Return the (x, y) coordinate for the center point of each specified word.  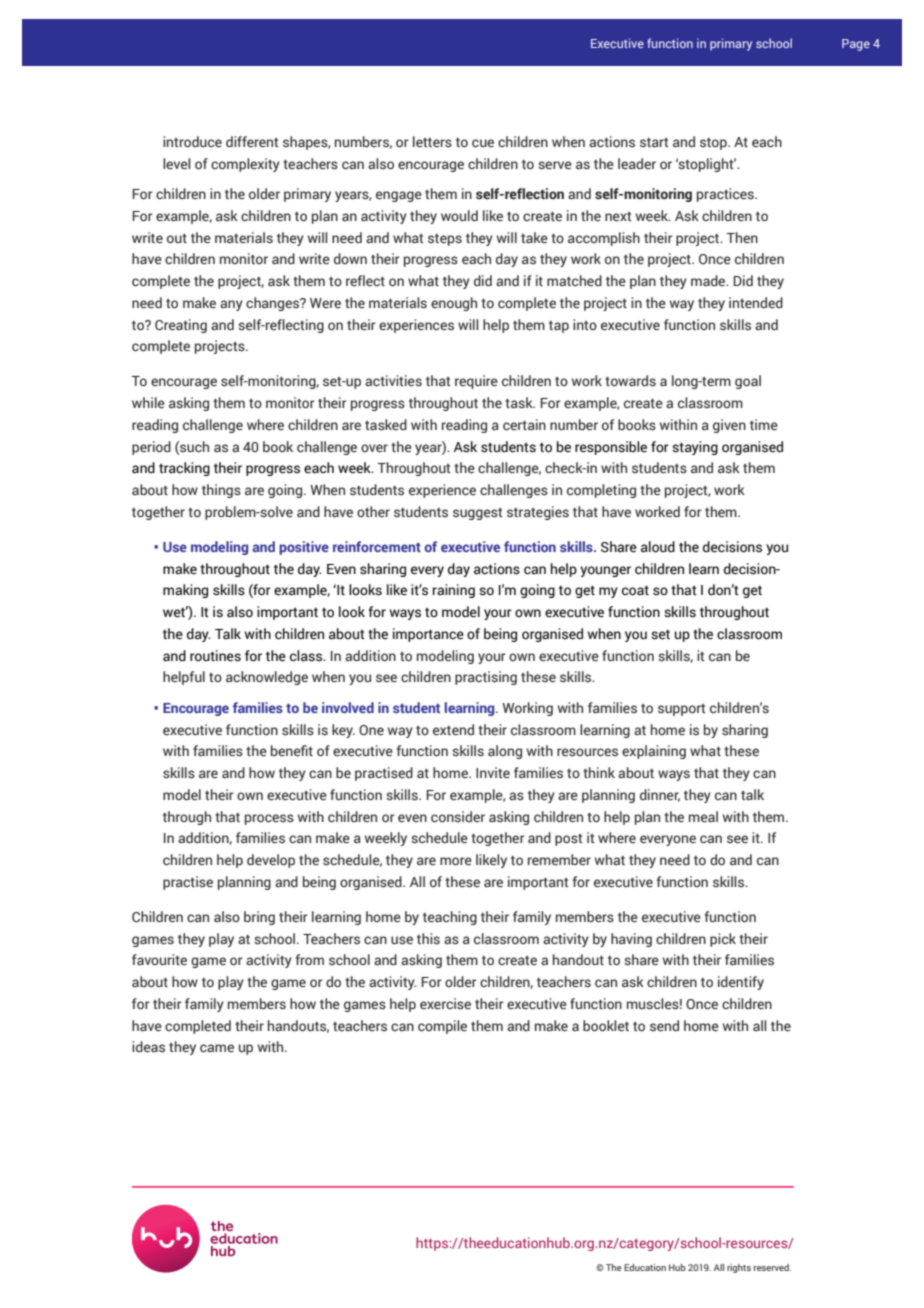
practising (486, 678)
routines (215, 656)
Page (856, 45)
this (428, 939)
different (252, 141)
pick (723, 940)
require (476, 382)
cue (483, 143)
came (217, 1048)
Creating (181, 326)
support (682, 710)
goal (748, 382)
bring (259, 918)
